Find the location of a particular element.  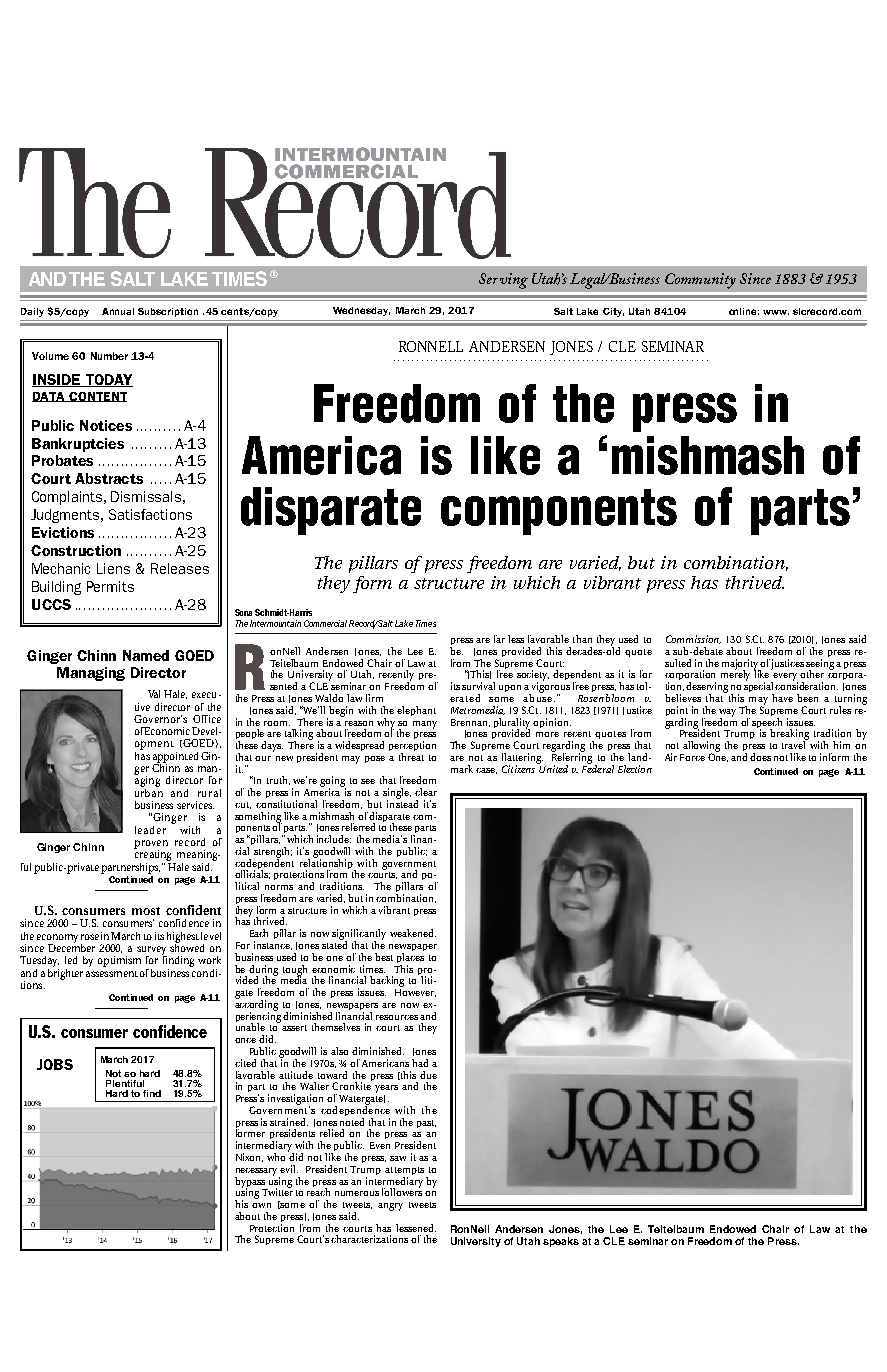

Commission is located at coordinates (693, 639).
